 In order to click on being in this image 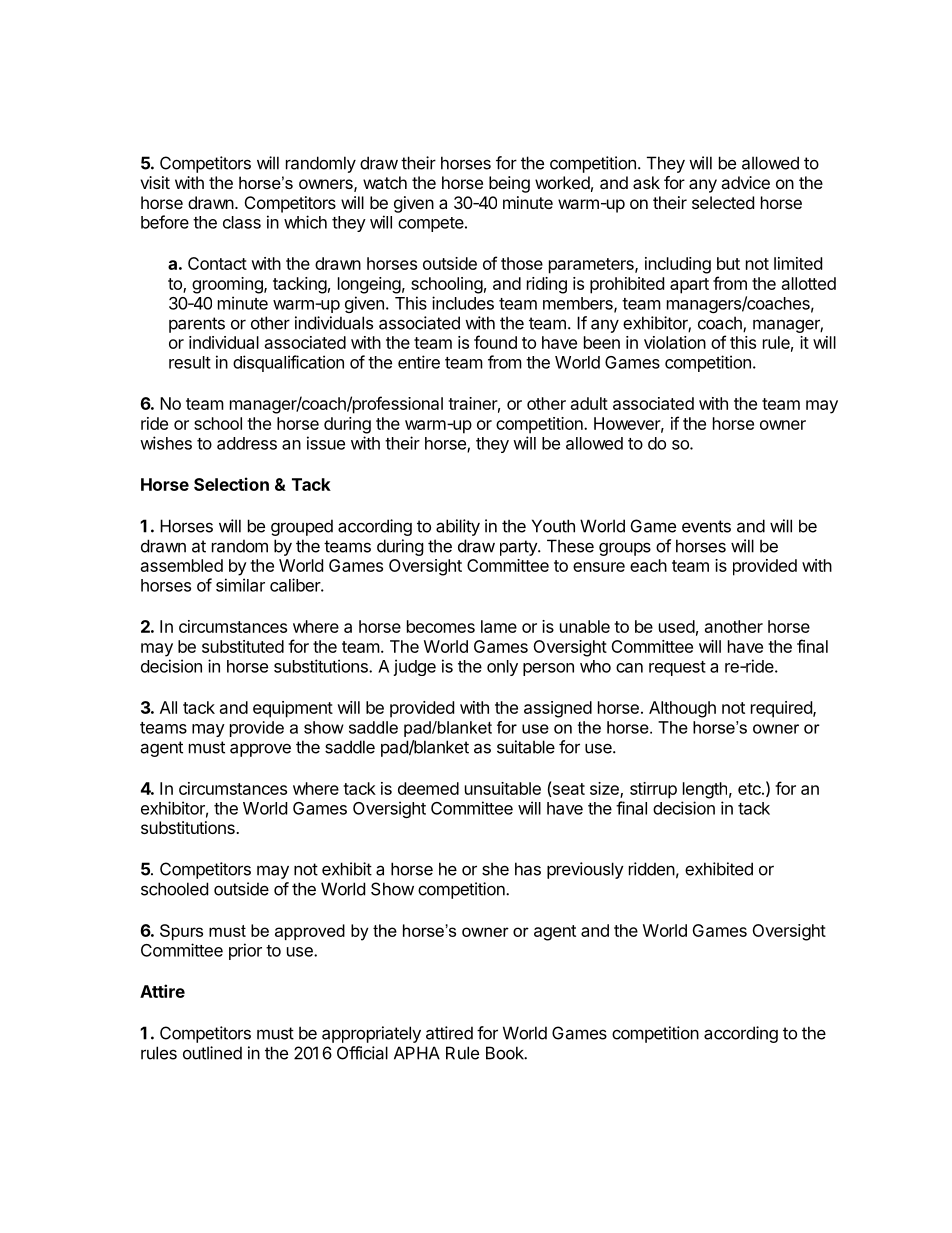, I will do `click(509, 184)`.
